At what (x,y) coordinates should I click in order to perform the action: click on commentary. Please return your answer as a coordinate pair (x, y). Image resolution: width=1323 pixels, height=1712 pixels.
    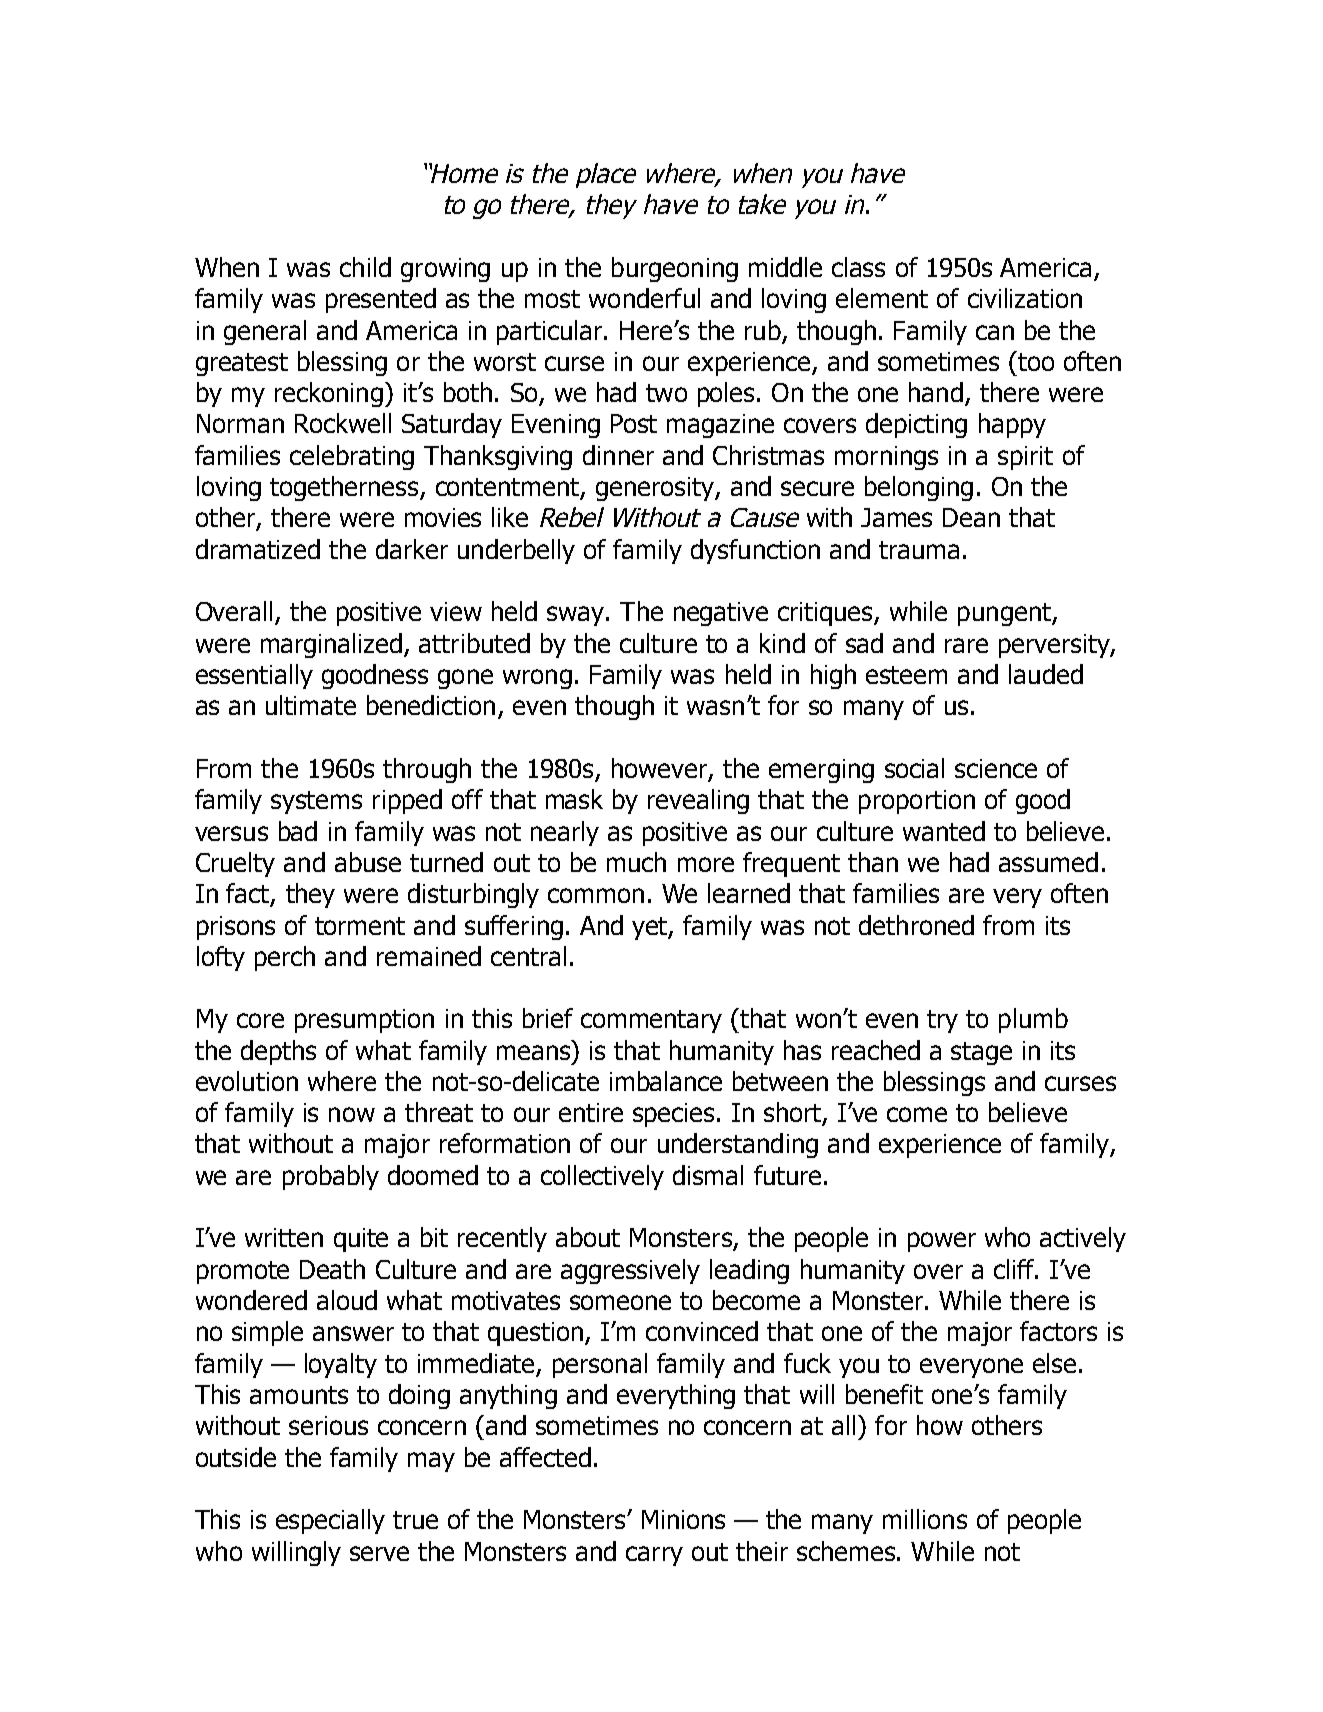
    Looking at the image, I should click on (651, 1021).
